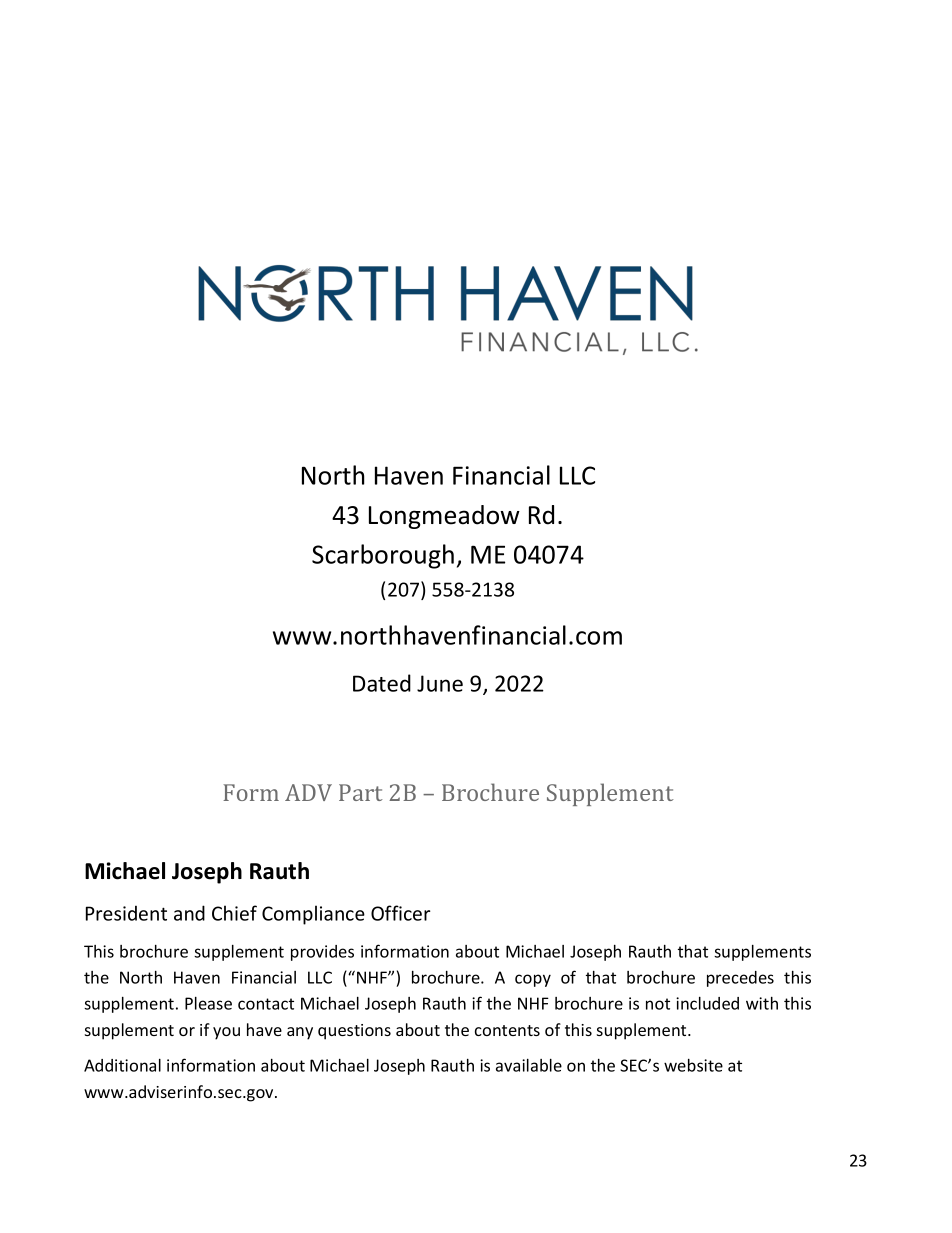 The width and height of the screenshot is (952, 1233). Describe the element at coordinates (189, 913) in the screenshot. I see `and` at that location.
